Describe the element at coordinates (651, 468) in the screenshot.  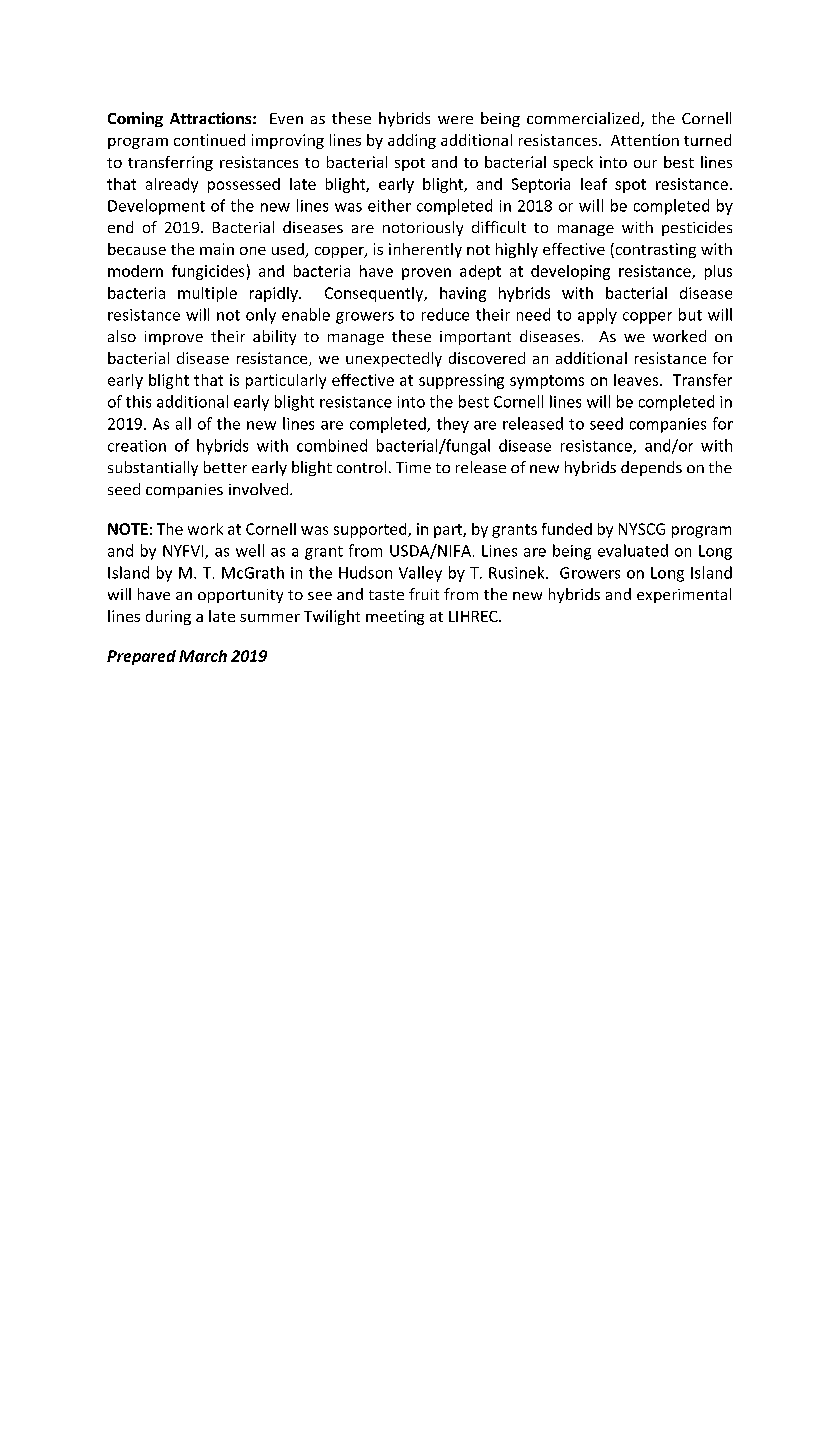
I see `depends` at that location.
